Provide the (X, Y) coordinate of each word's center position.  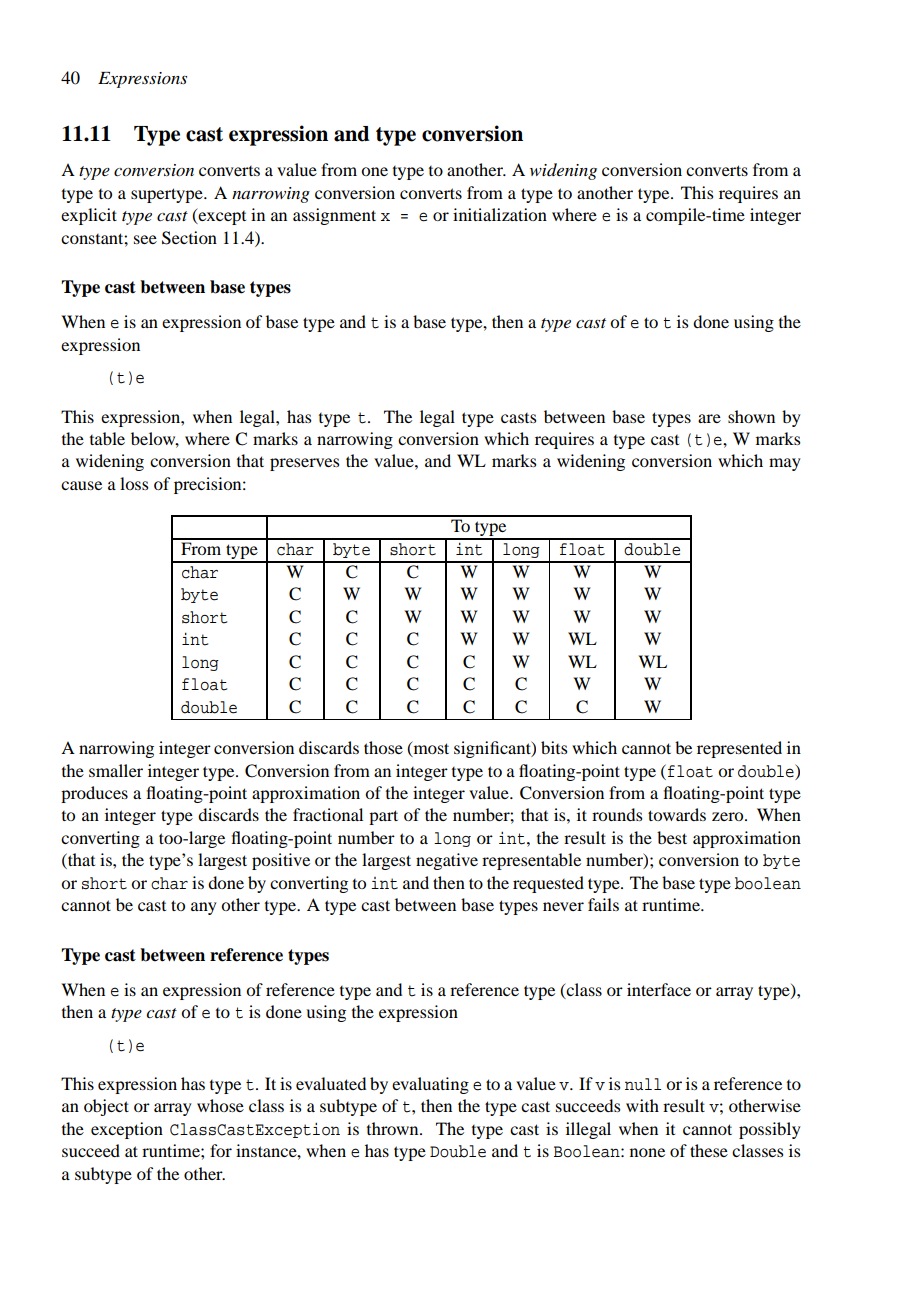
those (383, 747)
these (709, 1150)
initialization (500, 214)
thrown (394, 1128)
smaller (116, 770)
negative (447, 861)
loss (134, 483)
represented (739, 749)
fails (603, 904)
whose (220, 1105)
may (785, 464)
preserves (304, 464)
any (204, 908)
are (709, 418)
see (145, 239)
